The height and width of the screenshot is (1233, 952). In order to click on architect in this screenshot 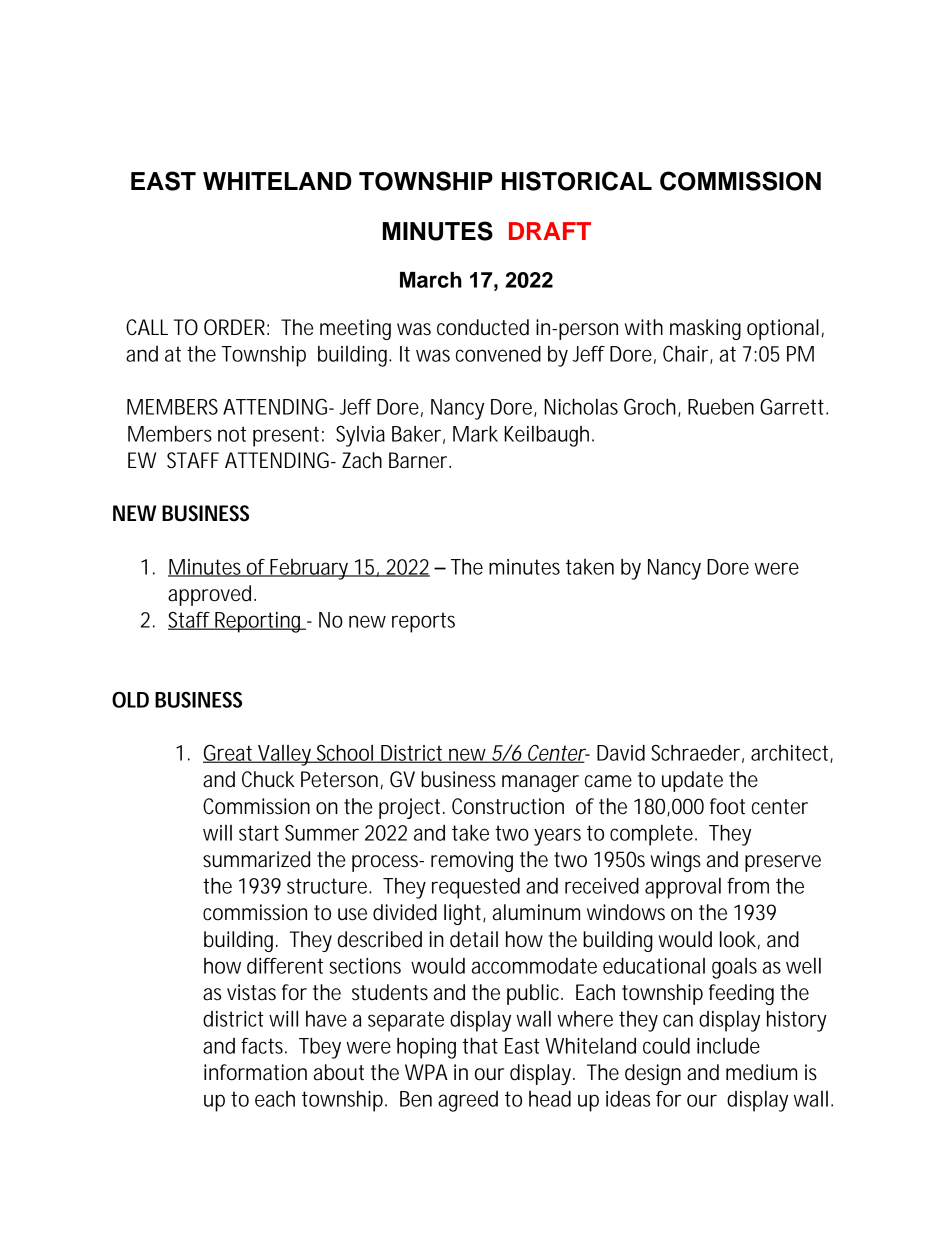, I will do `click(792, 754)`.
